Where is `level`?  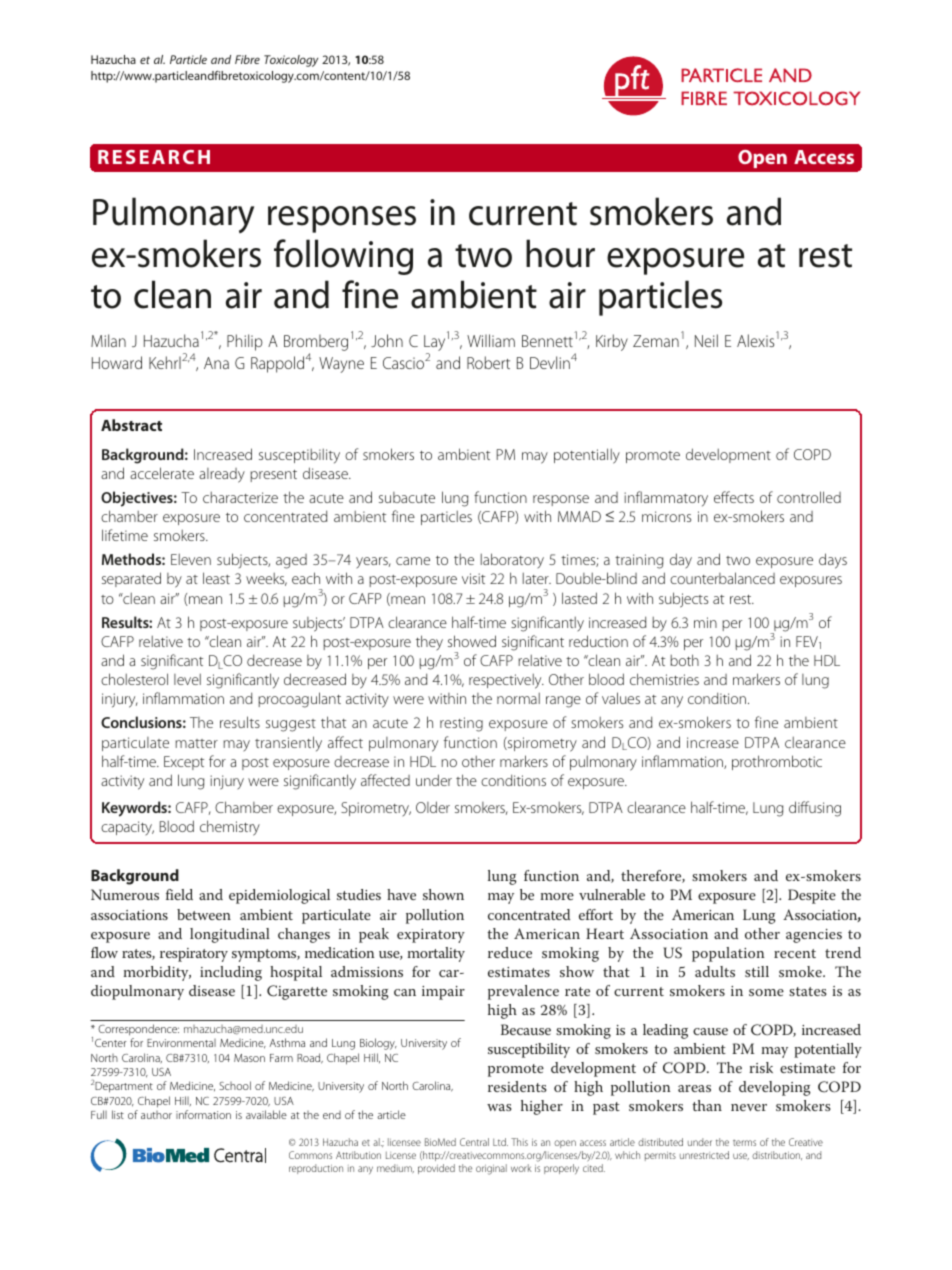 level is located at coordinates (187, 679).
